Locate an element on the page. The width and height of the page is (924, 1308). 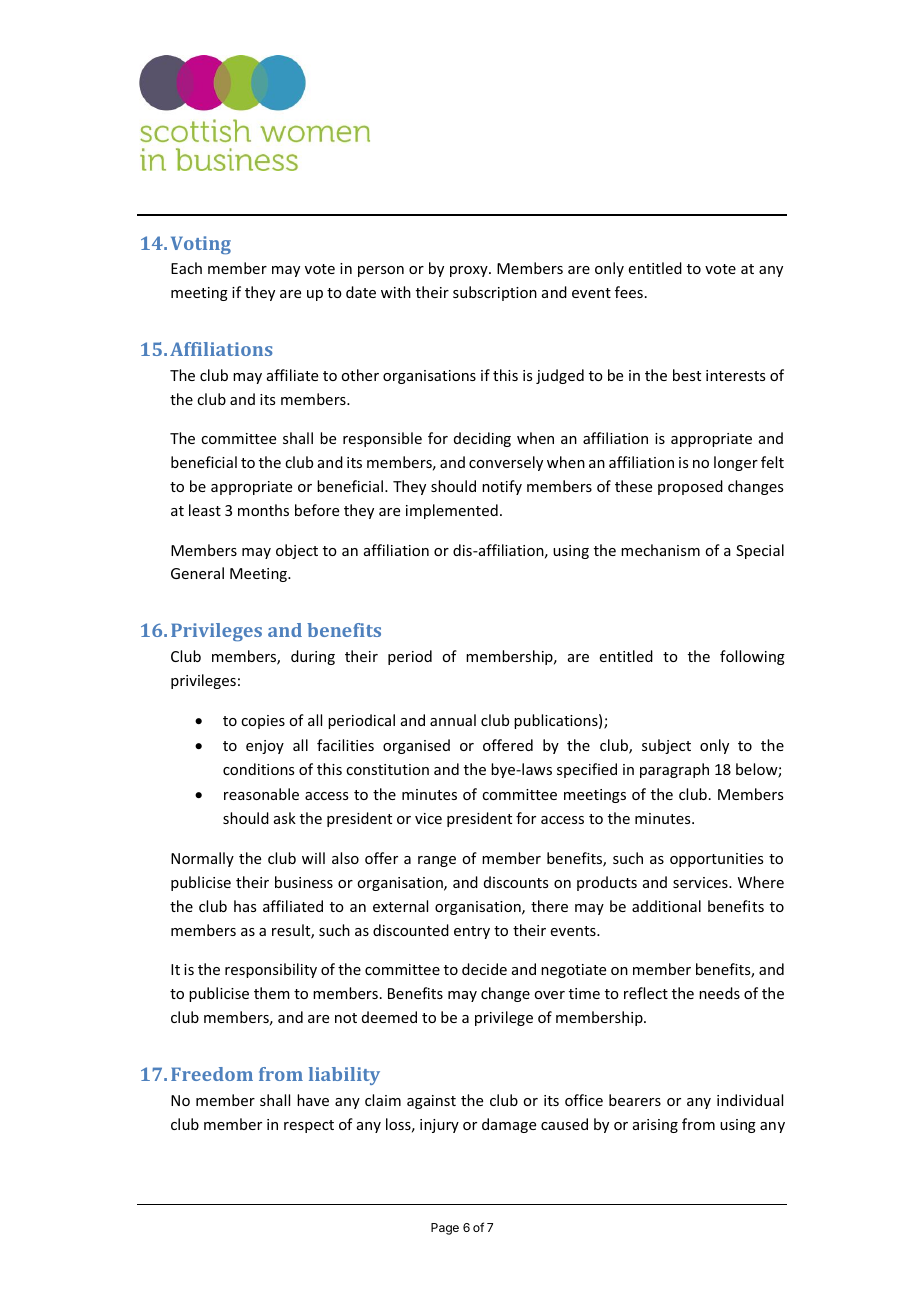
Page is located at coordinates (445, 1229).
